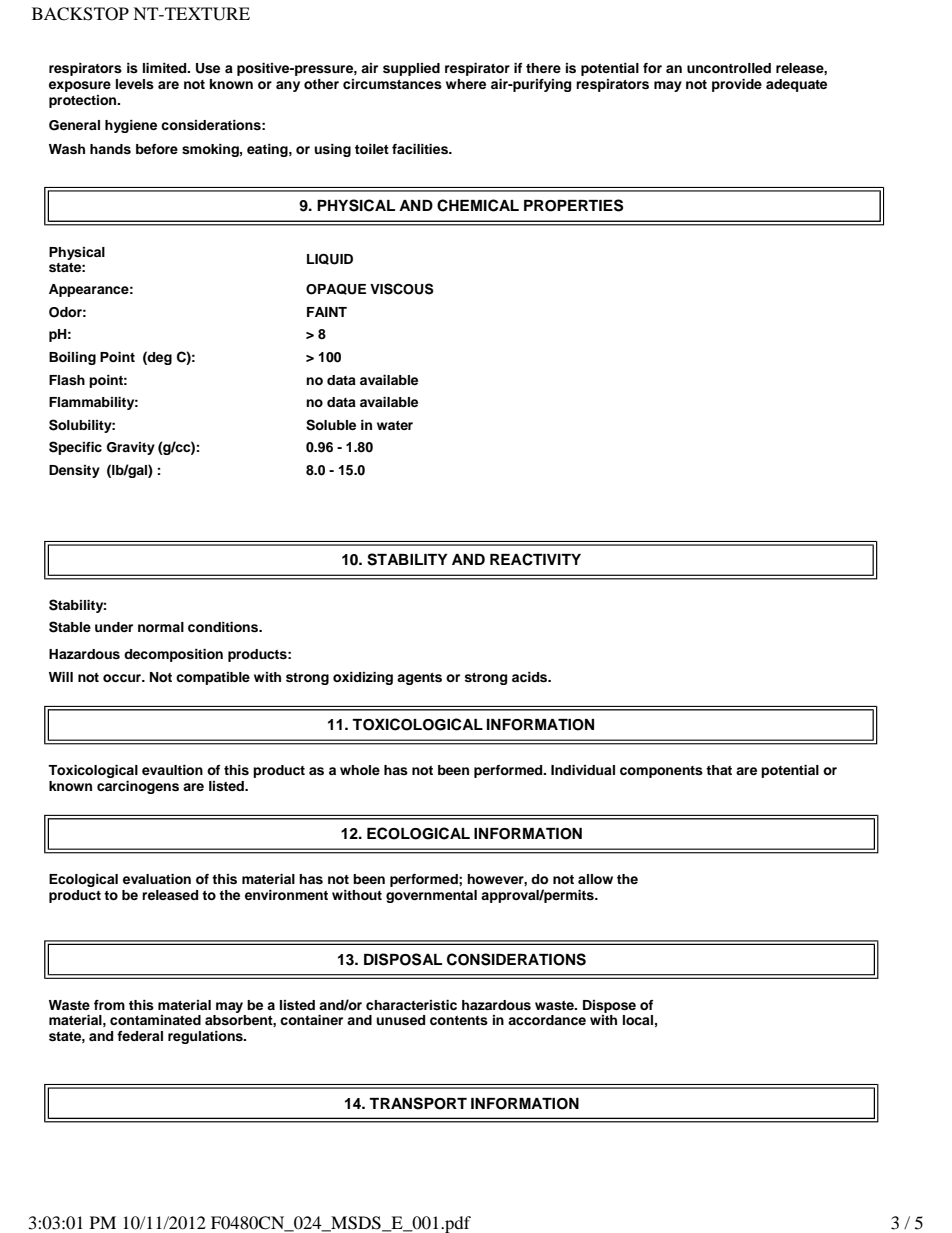 Image resolution: width=952 pixels, height=1233 pixels. Describe the element at coordinates (729, 68) in the page. I see `uncontrolled` at that location.
